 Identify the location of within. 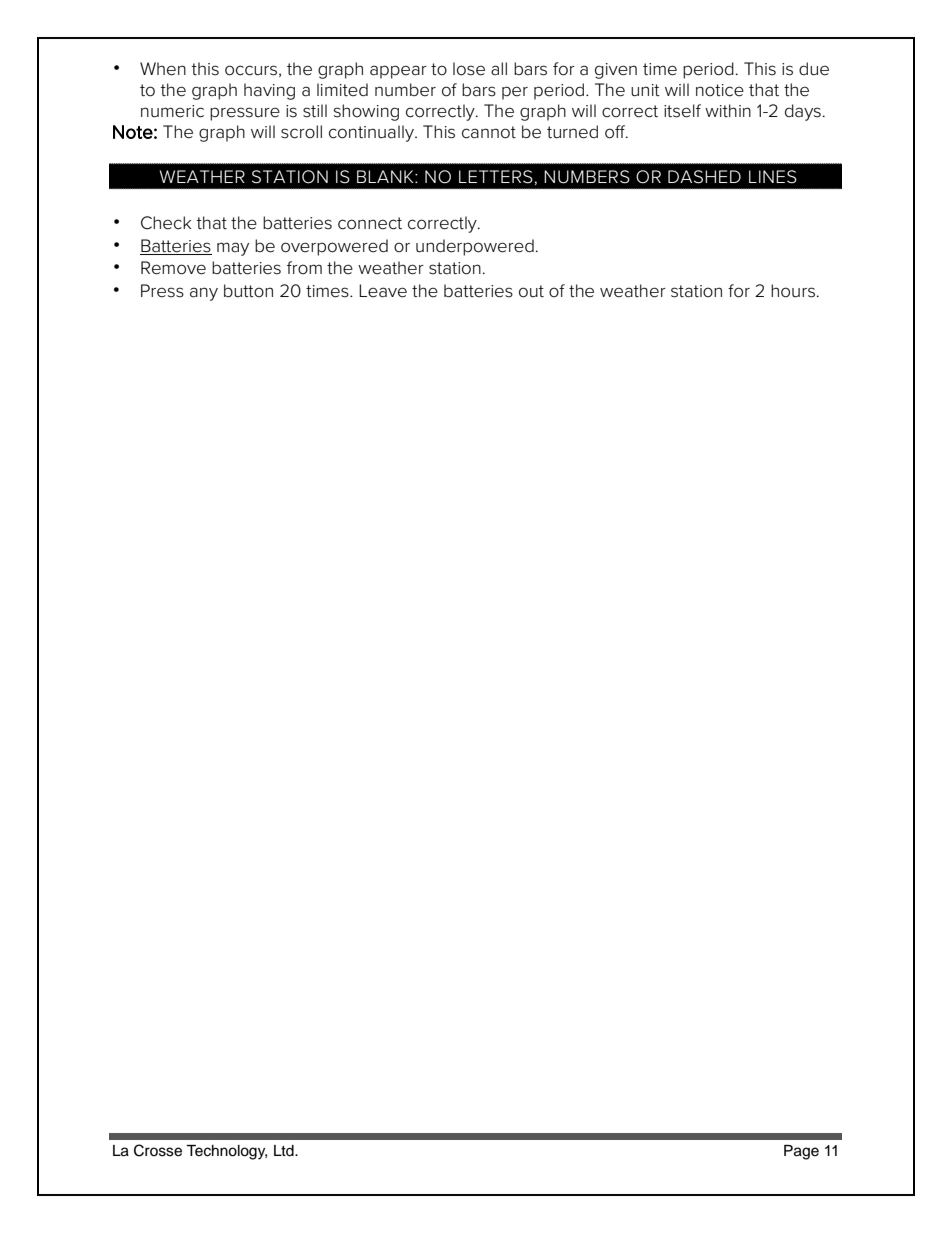
(728, 110).
